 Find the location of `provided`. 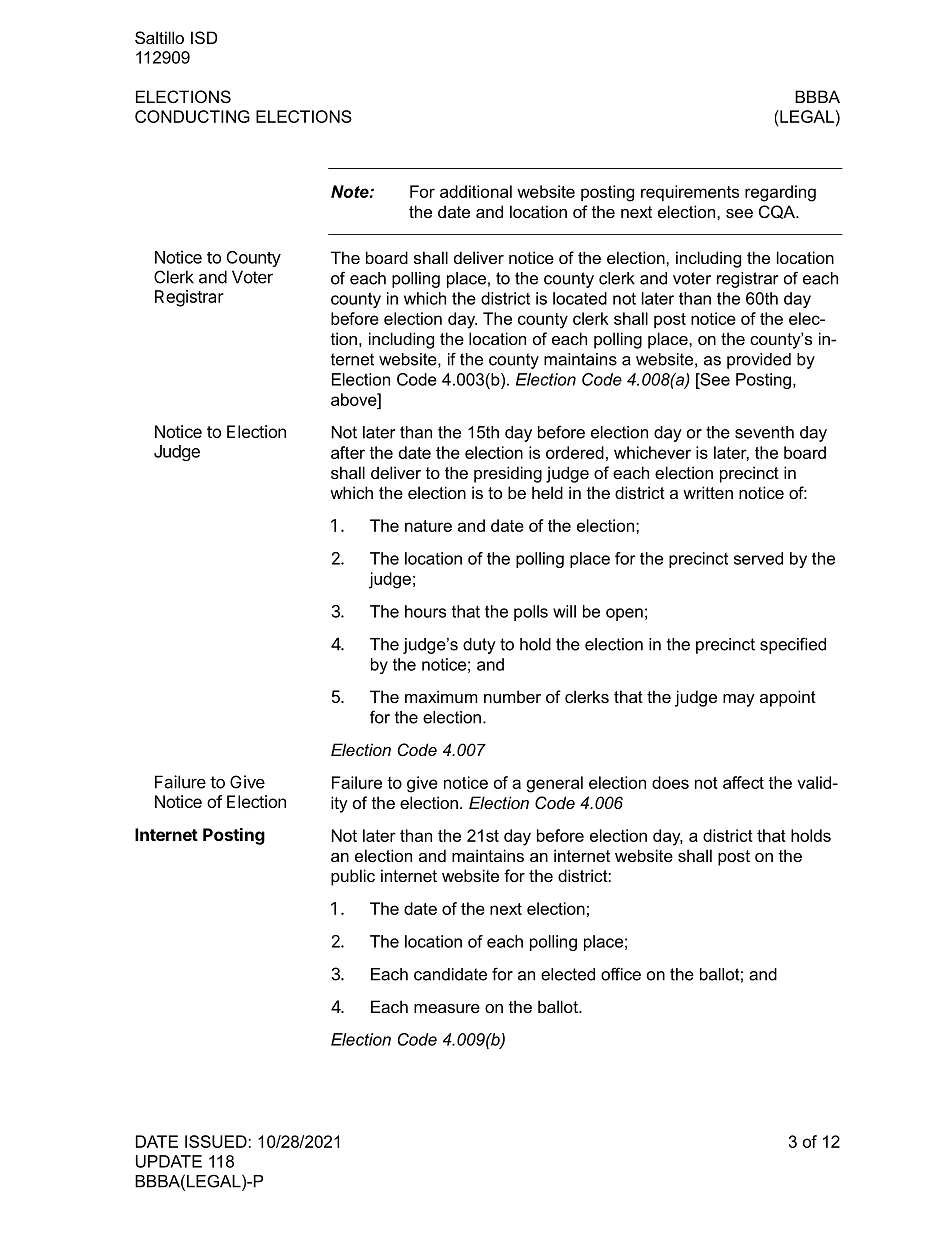

provided is located at coordinates (759, 361).
